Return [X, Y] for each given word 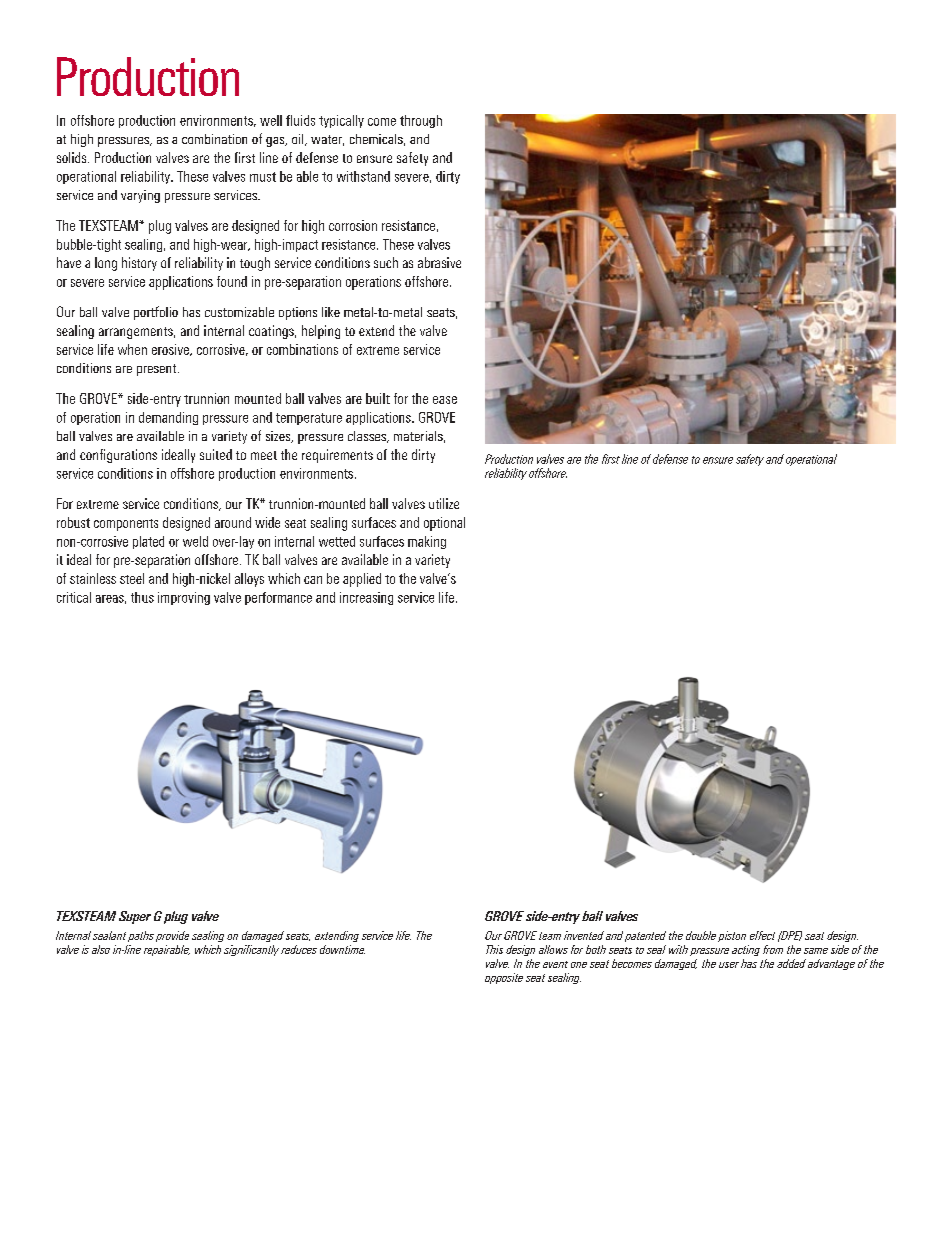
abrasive [439, 262]
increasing [366, 598]
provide [172, 936]
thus [142, 597]
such [386, 262]
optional [444, 524]
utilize [444, 503]
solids [73, 157]
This [494, 949]
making [427, 542]
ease [445, 400]
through [421, 121]
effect [762, 935]
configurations [118, 456]
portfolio [156, 313]
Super [135, 917]
